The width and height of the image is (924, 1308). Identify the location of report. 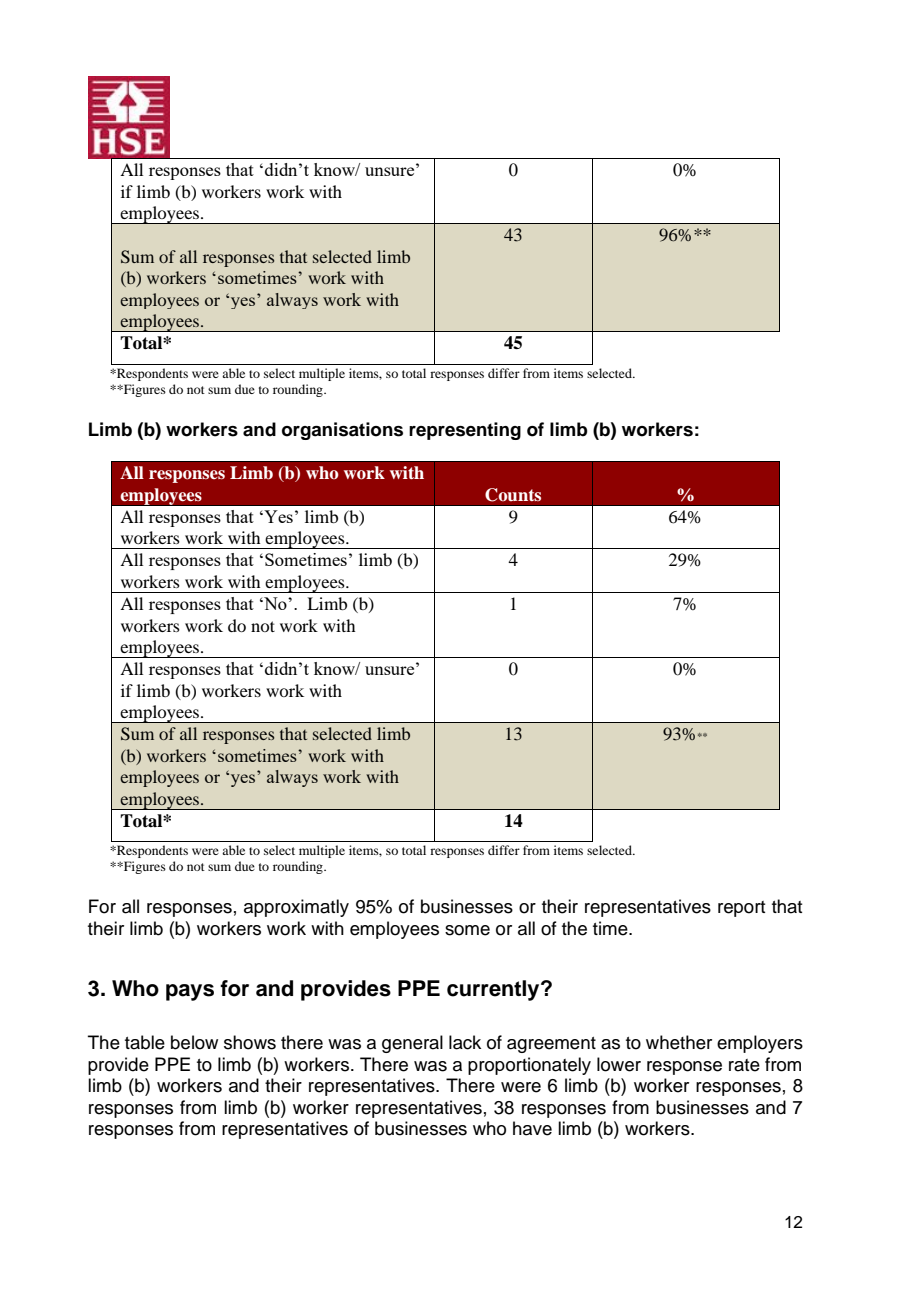
(741, 909).
